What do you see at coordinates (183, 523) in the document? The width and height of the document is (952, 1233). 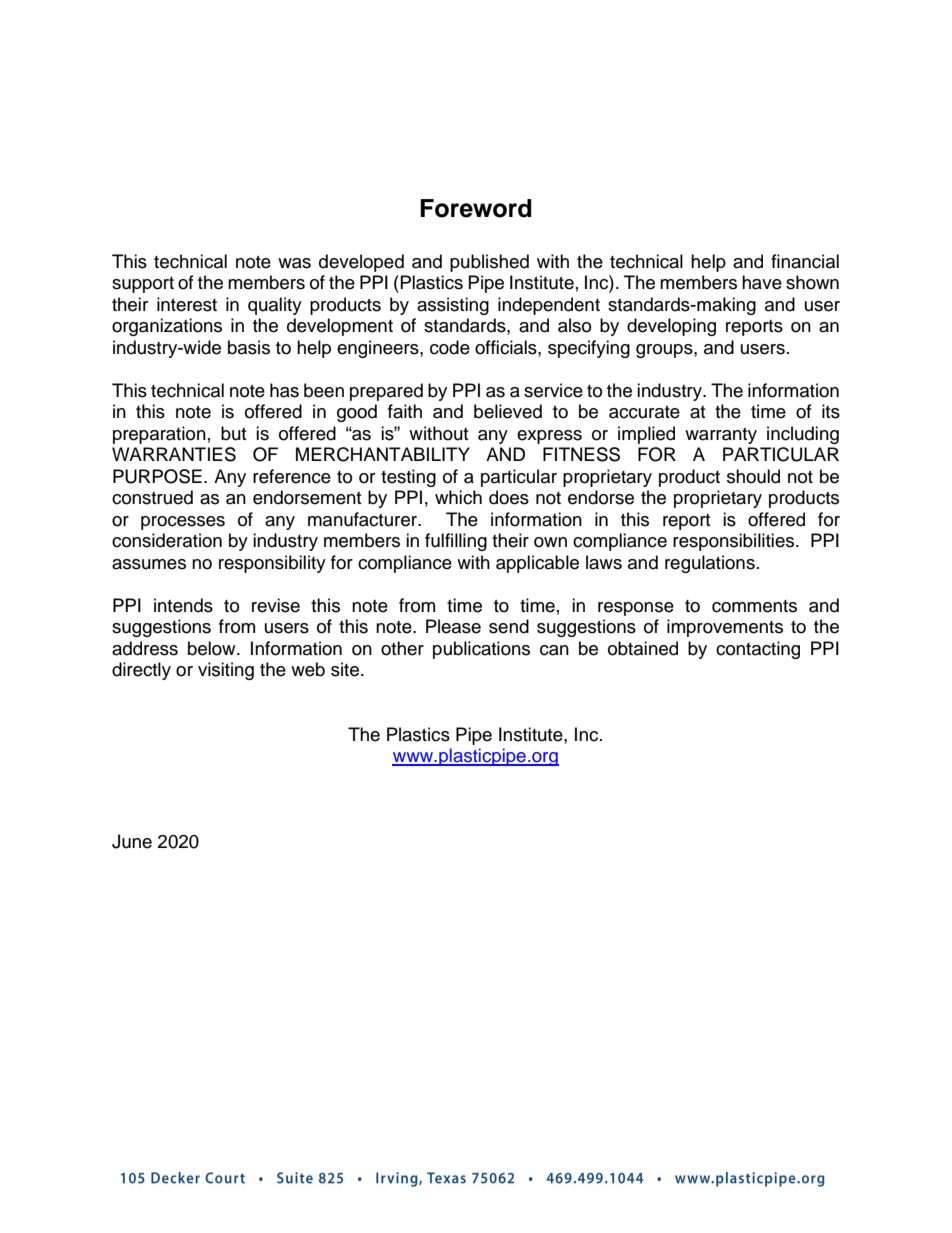 I see `processes` at bounding box center [183, 523].
